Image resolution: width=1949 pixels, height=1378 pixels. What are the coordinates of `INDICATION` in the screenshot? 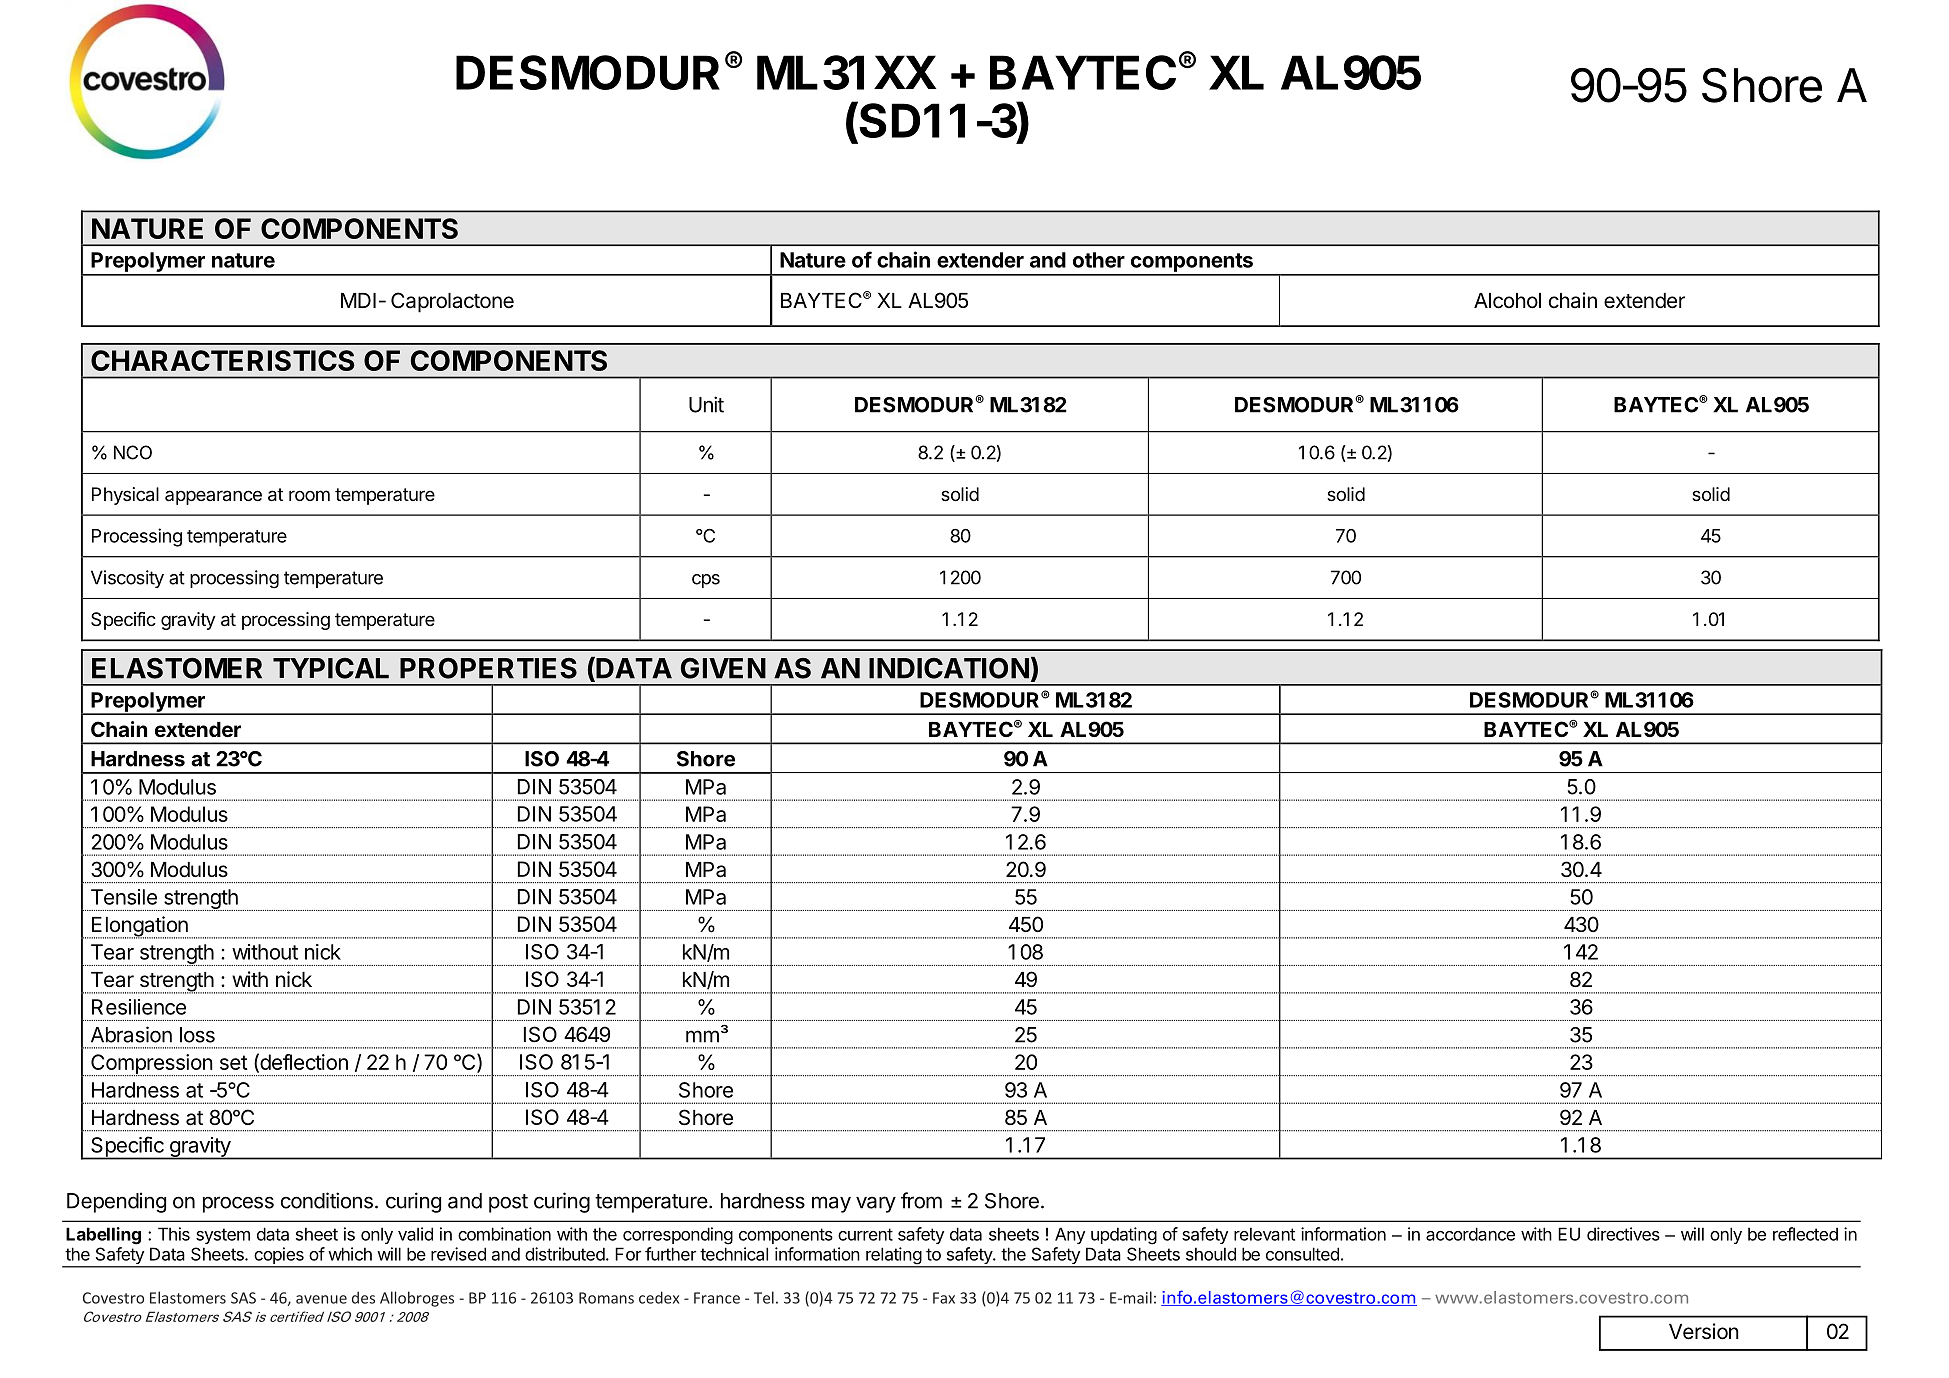 It's located at (949, 668).
